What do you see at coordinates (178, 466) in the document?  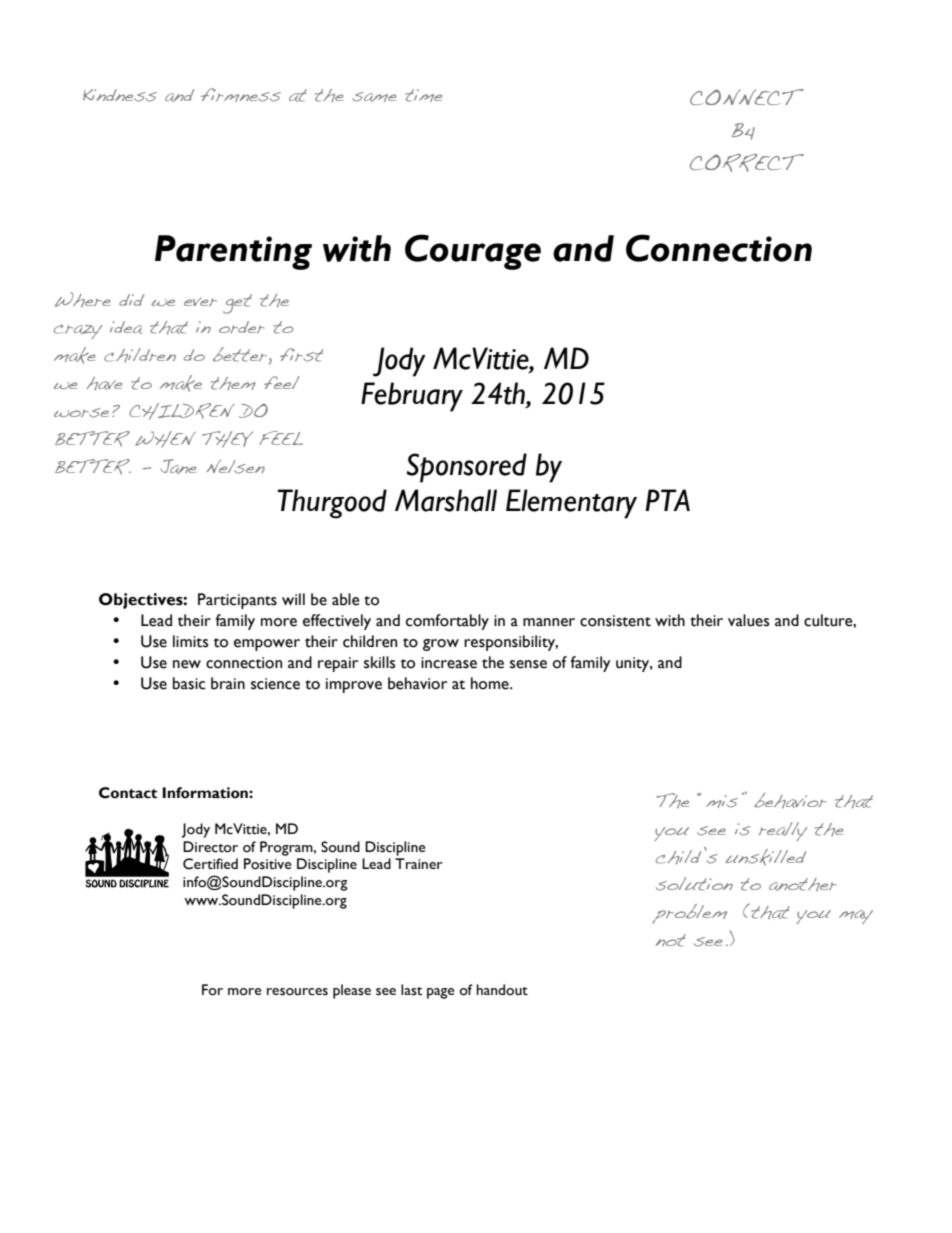 I see `Jane` at bounding box center [178, 466].
